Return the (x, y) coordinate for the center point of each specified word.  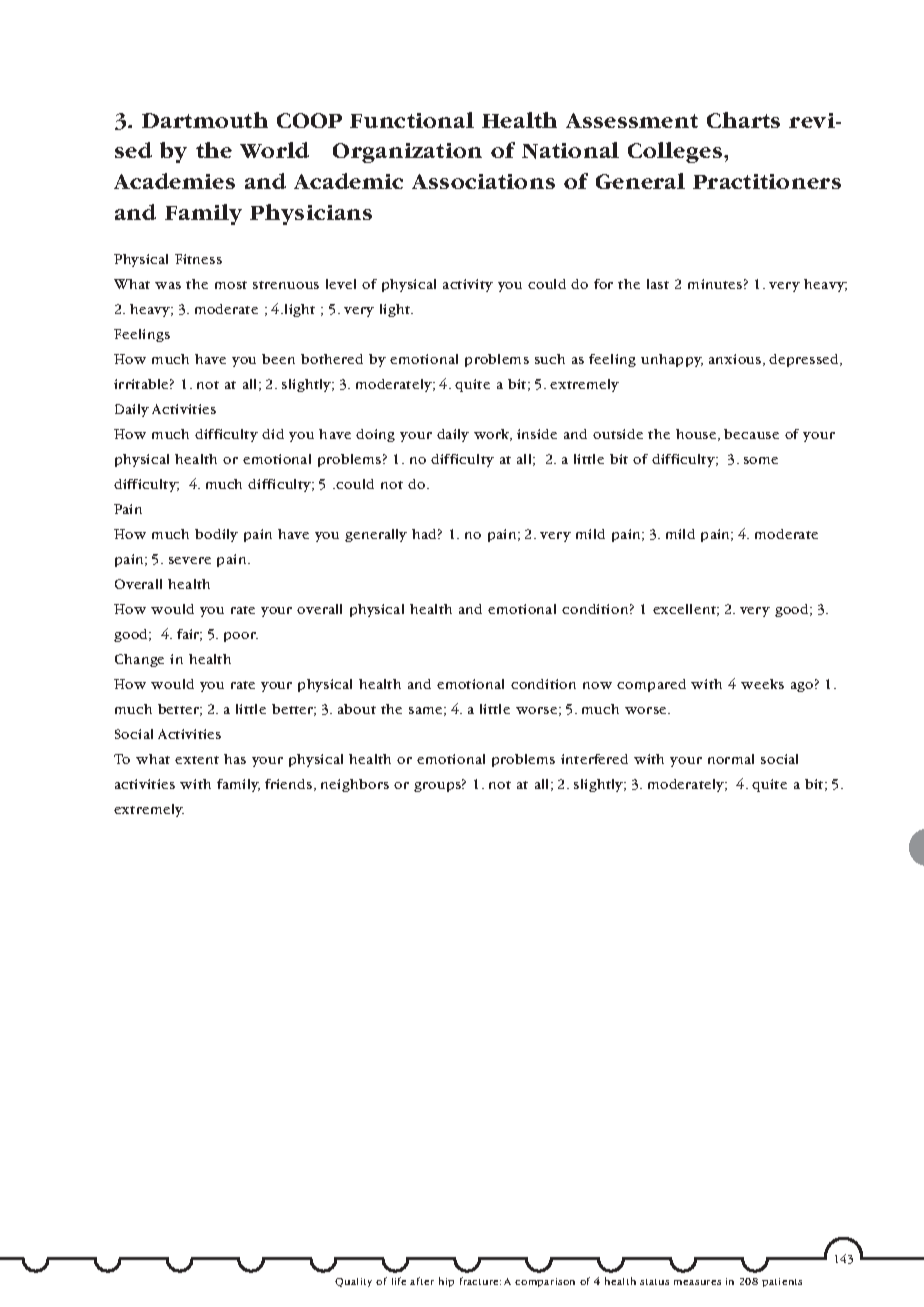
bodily (216, 535)
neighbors (355, 785)
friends (290, 785)
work (493, 435)
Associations (483, 181)
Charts (743, 120)
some (761, 460)
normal (731, 759)
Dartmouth (205, 120)
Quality (353, 1282)
